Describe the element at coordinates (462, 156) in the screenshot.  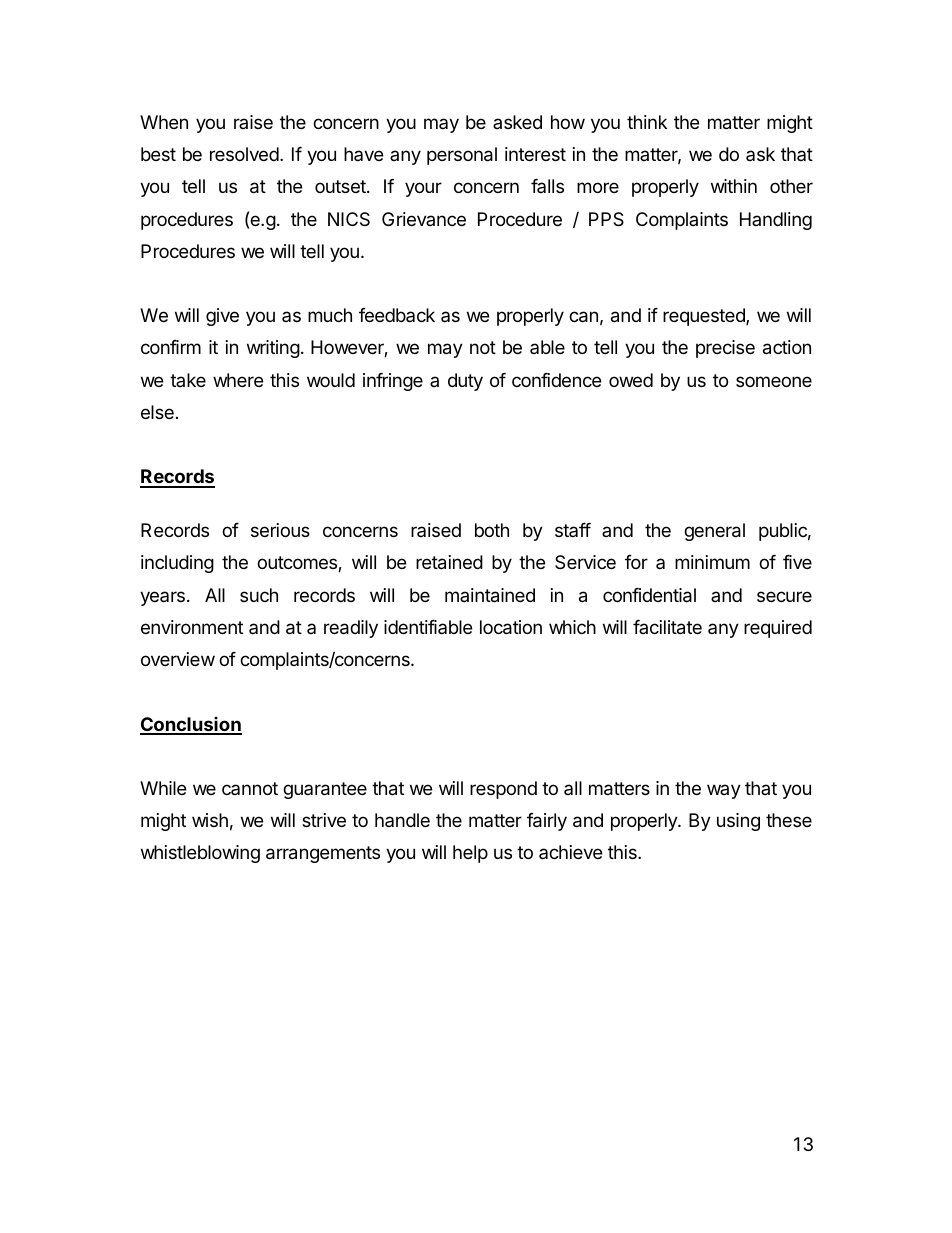
I see `personal` at that location.
